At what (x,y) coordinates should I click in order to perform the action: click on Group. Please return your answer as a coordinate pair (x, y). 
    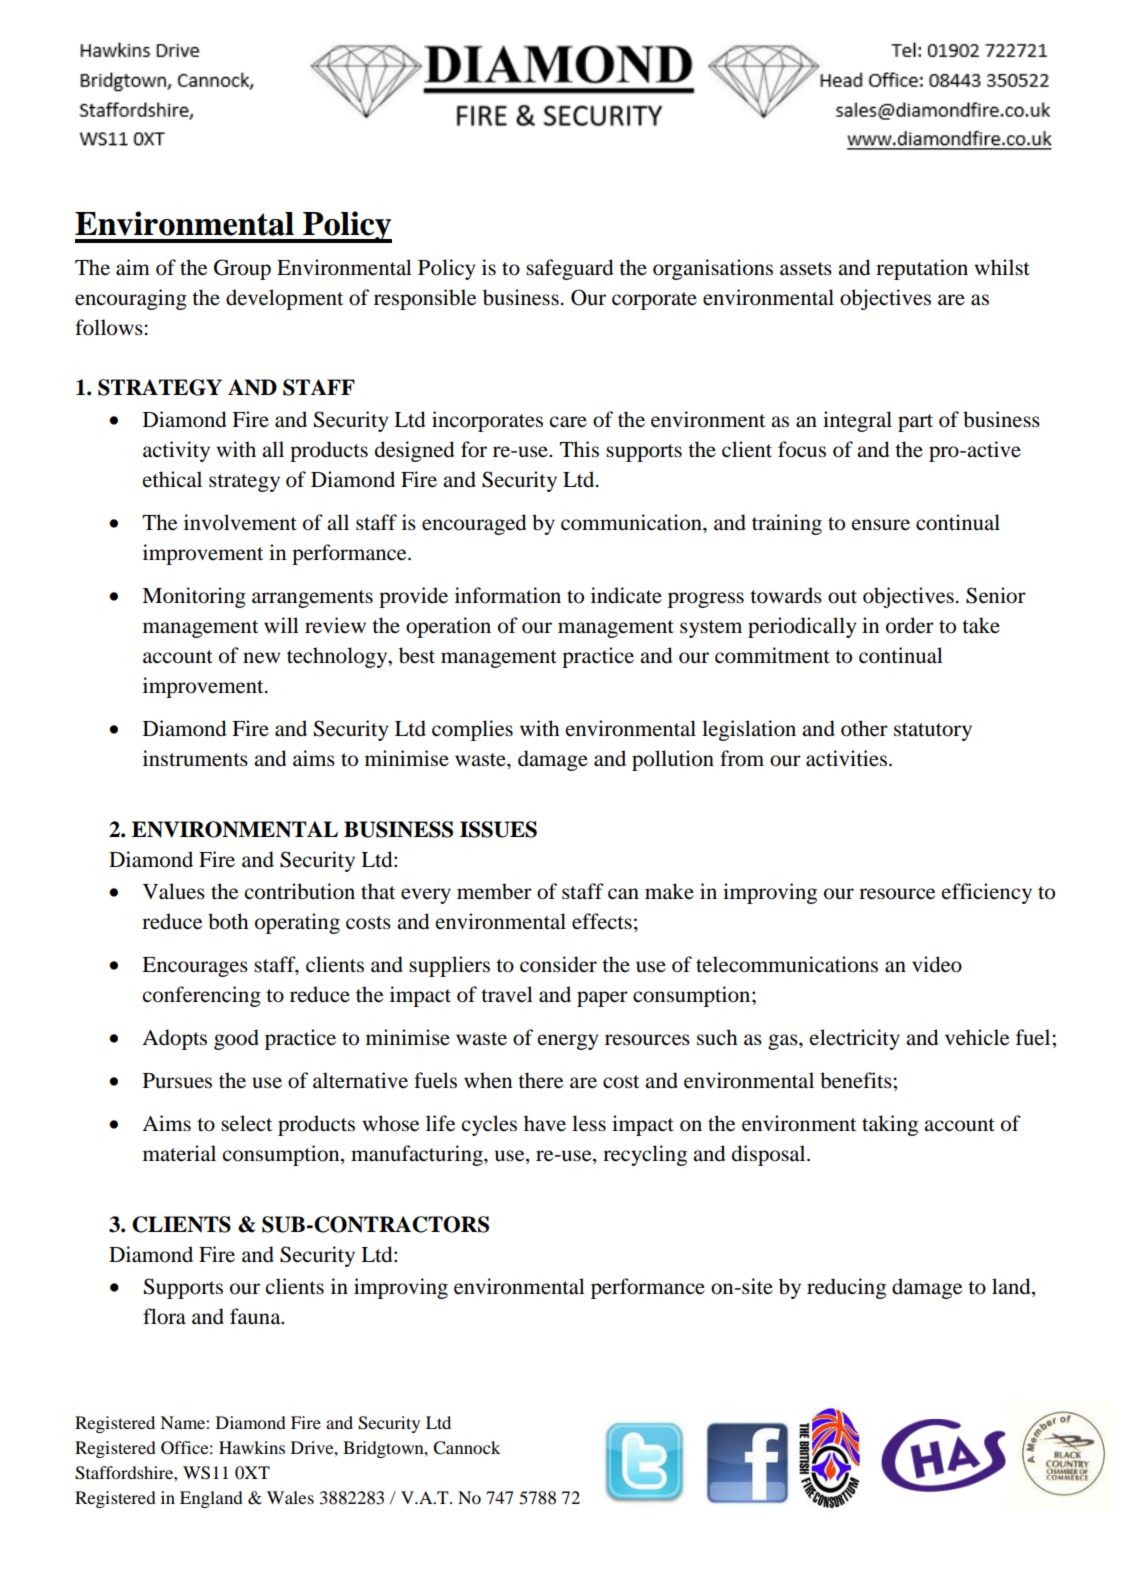
    Looking at the image, I should click on (242, 269).
